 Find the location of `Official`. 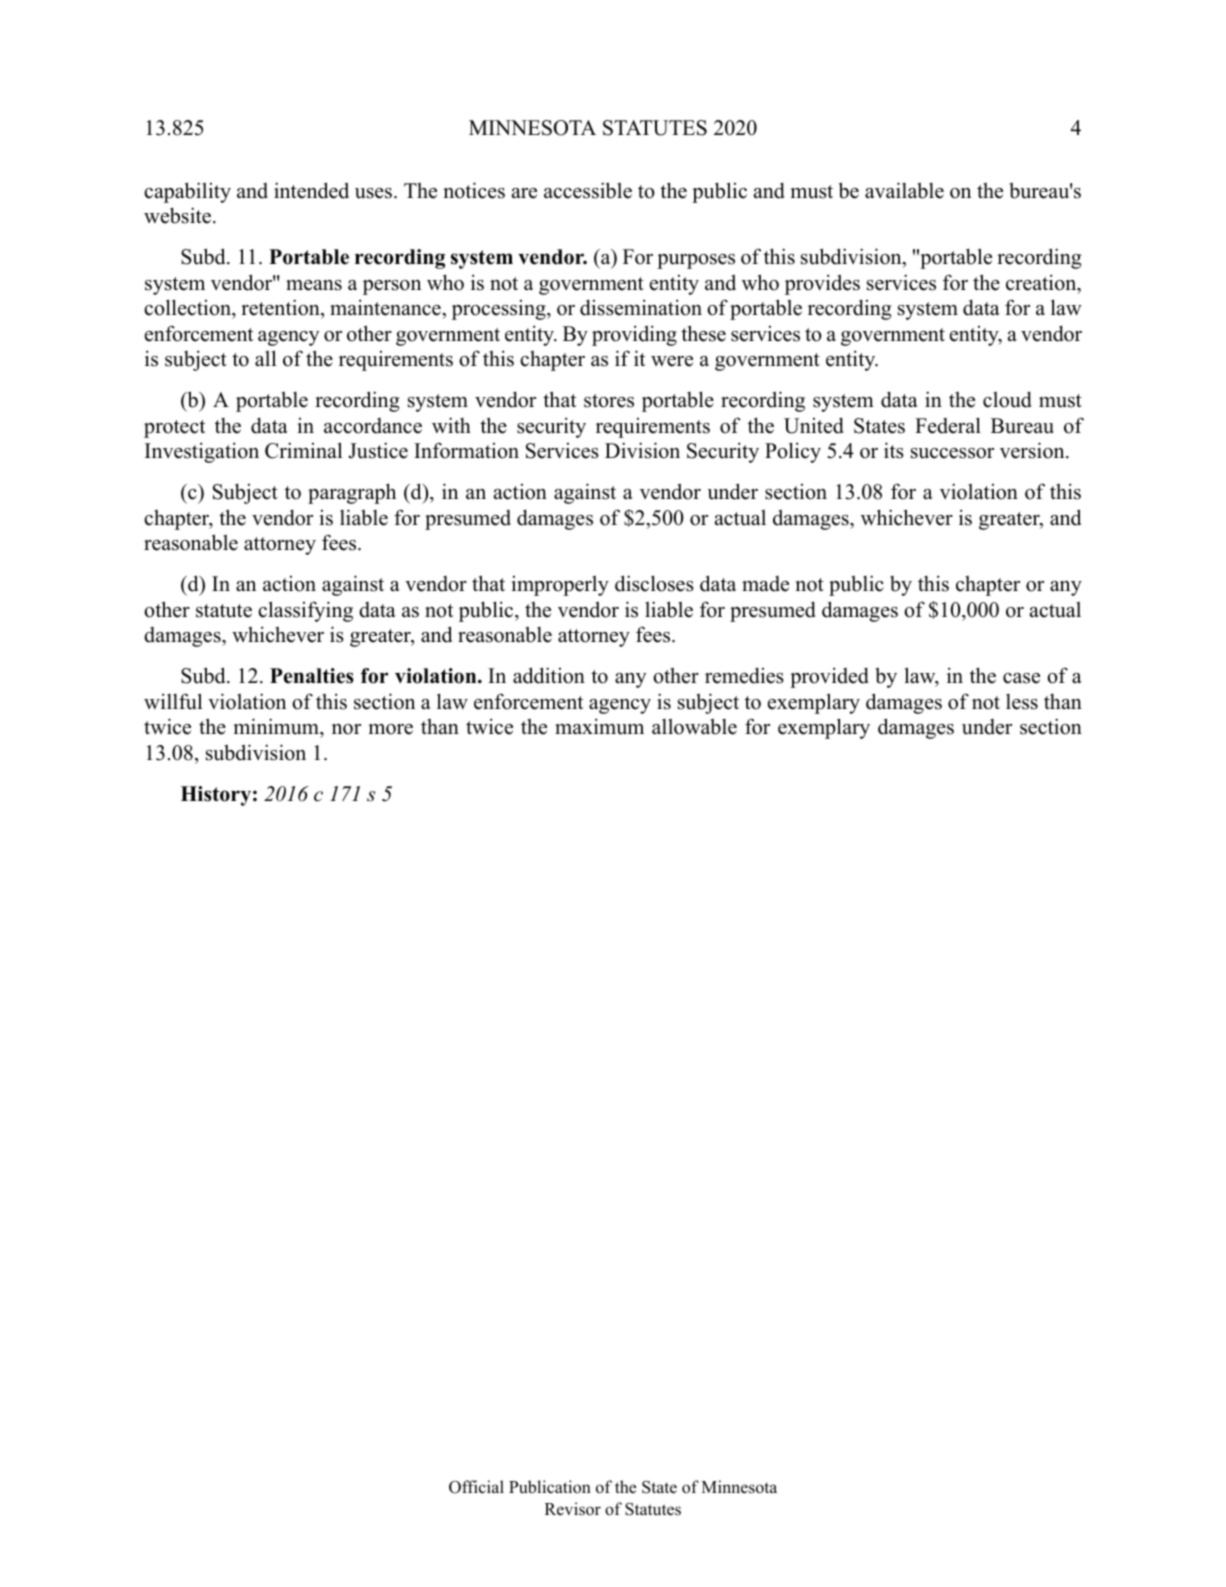

Official is located at coordinates (476, 1487).
